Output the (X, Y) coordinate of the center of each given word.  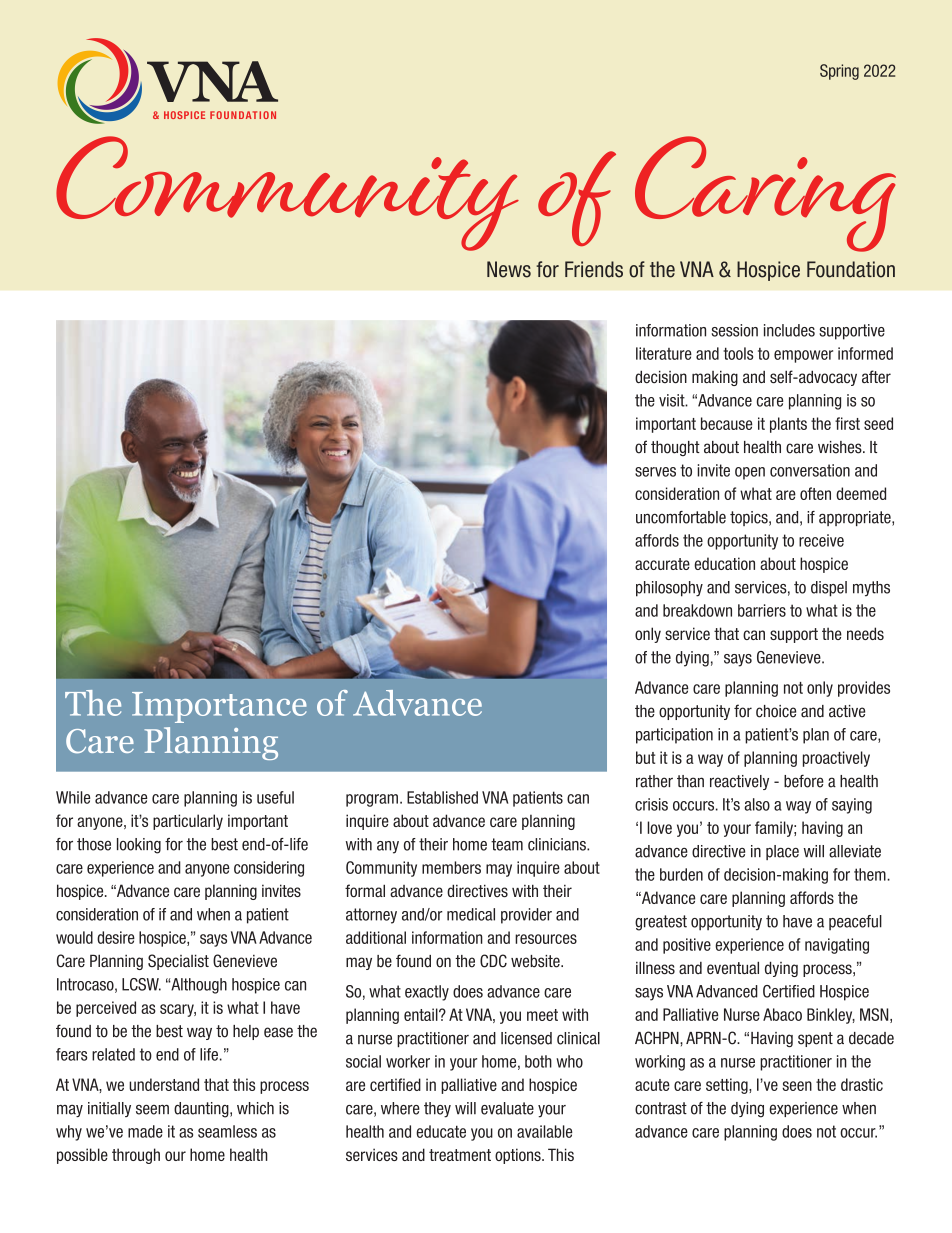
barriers (762, 610)
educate (441, 1131)
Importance (219, 707)
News (509, 269)
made (145, 1131)
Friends (594, 269)
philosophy (669, 589)
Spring (839, 72)
